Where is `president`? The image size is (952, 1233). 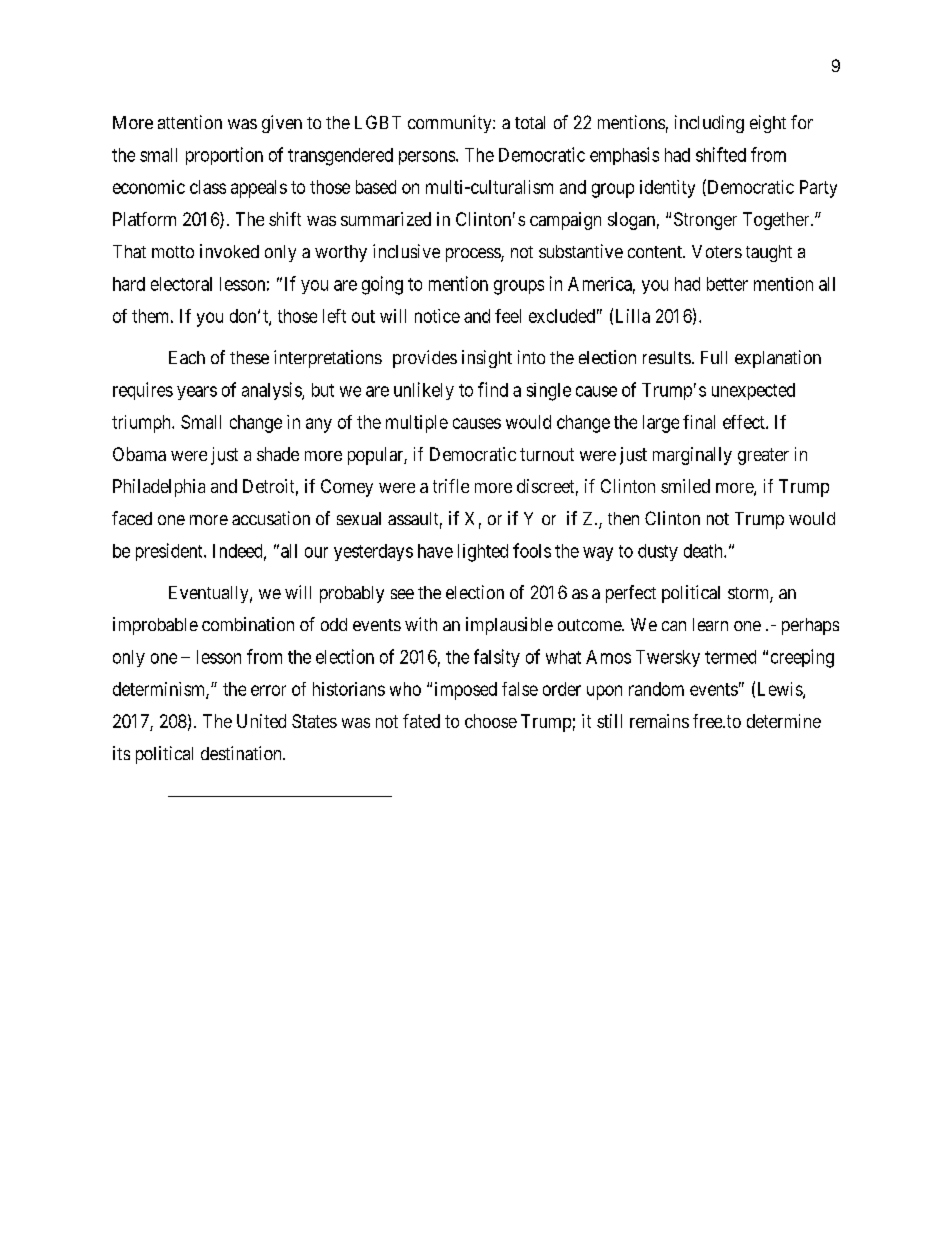 president is located at coordinates (170, 552).
